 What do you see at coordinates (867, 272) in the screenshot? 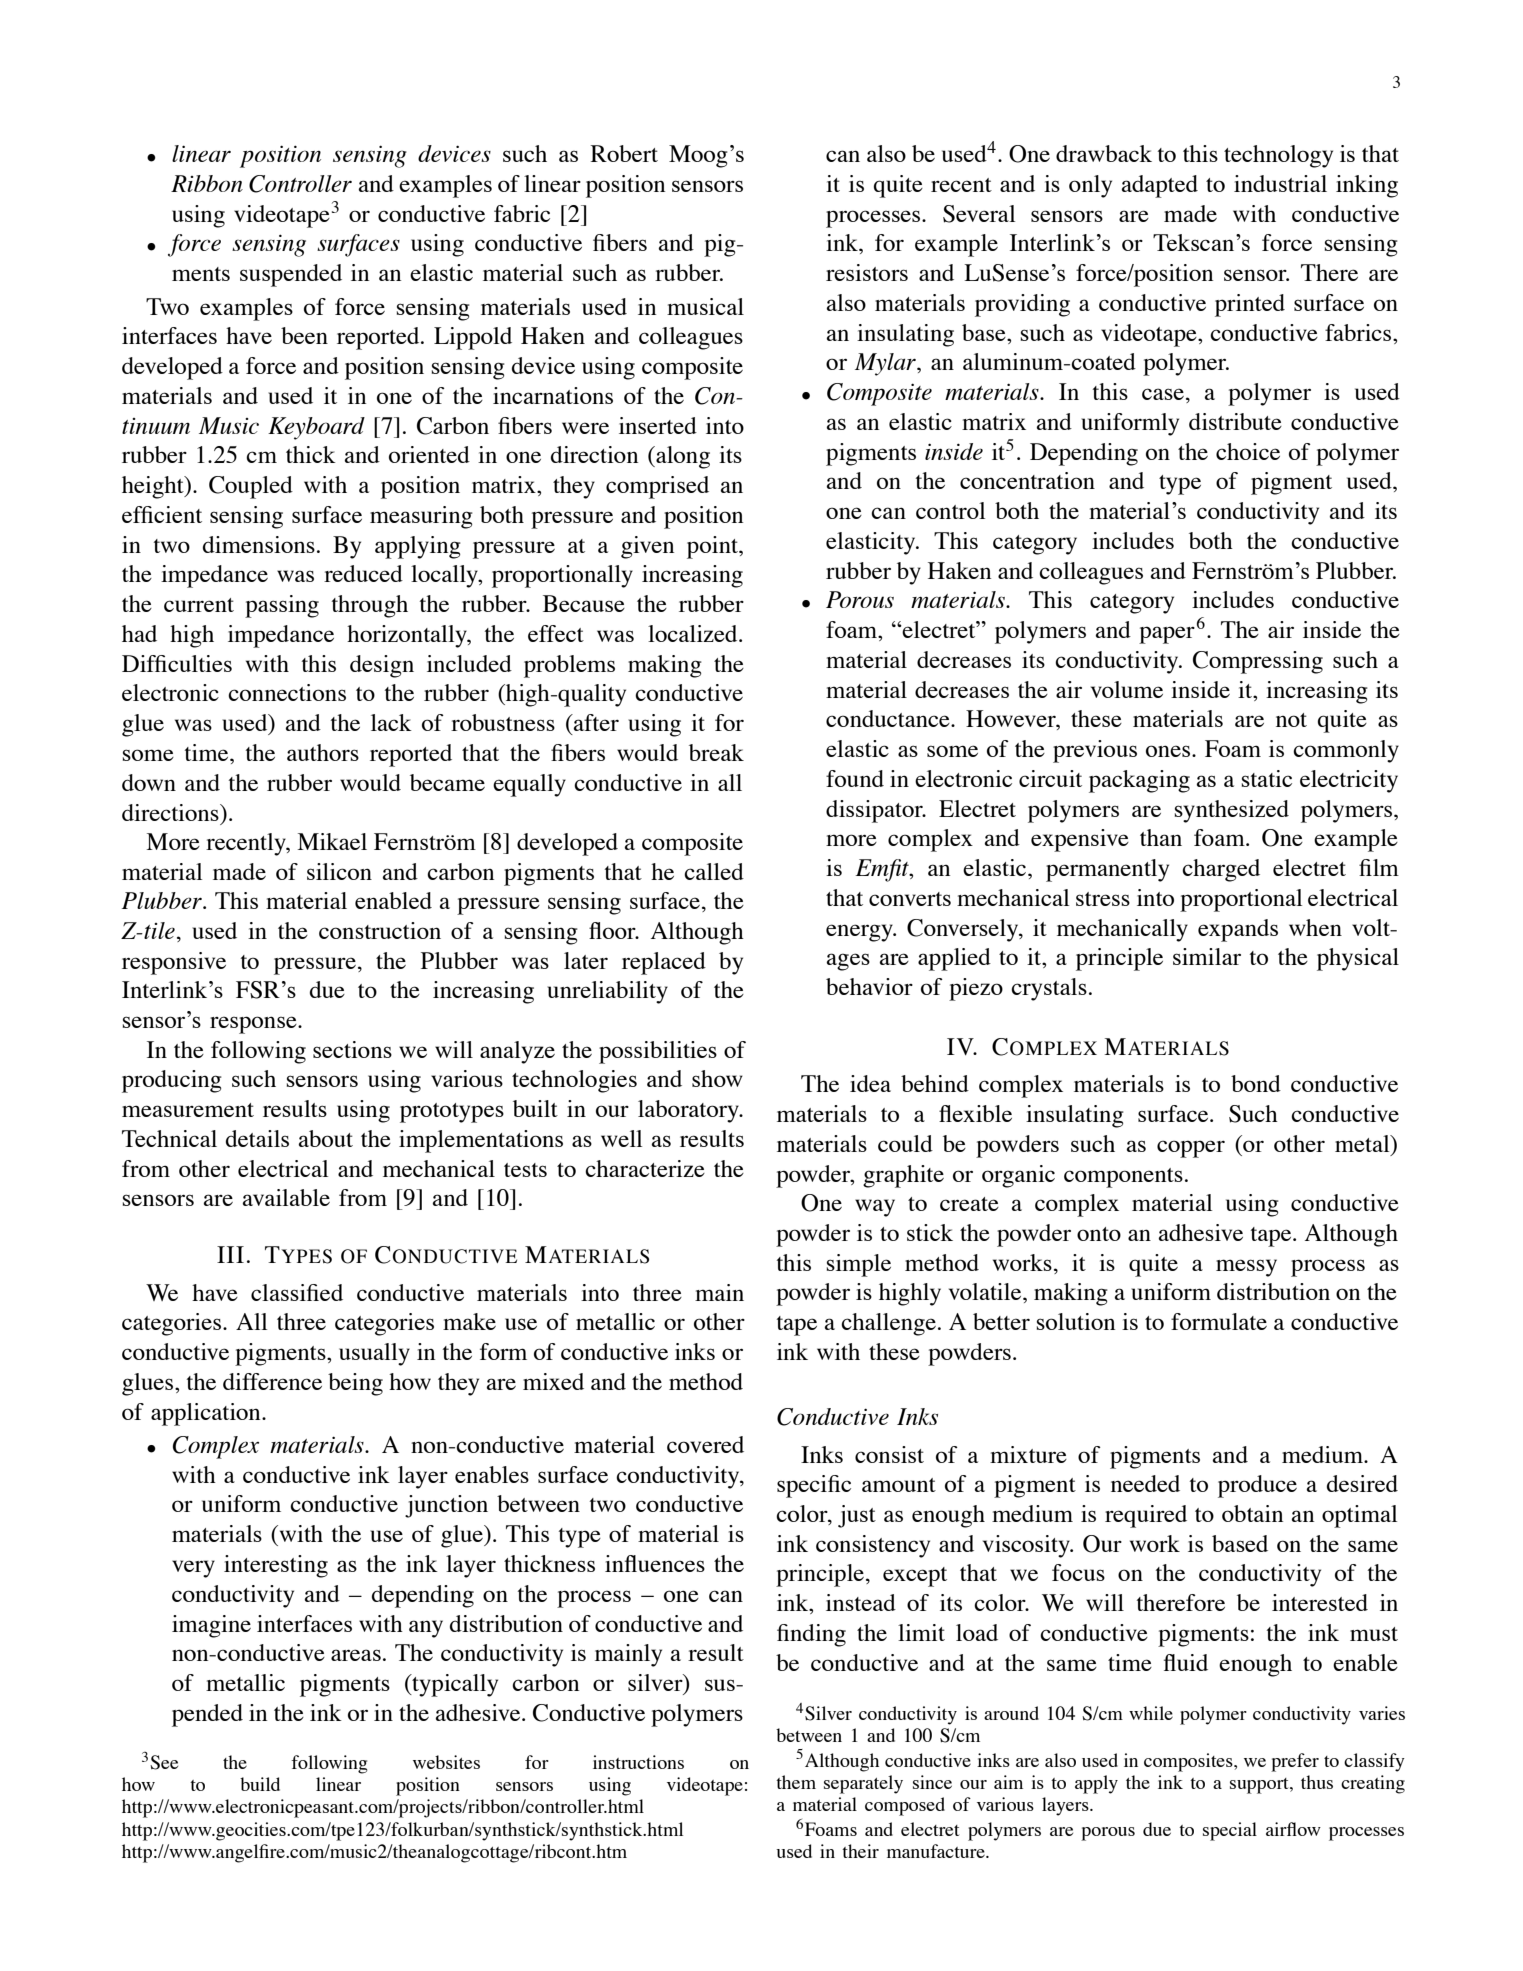
I see `resistors` at bounding box center [867, 272].
